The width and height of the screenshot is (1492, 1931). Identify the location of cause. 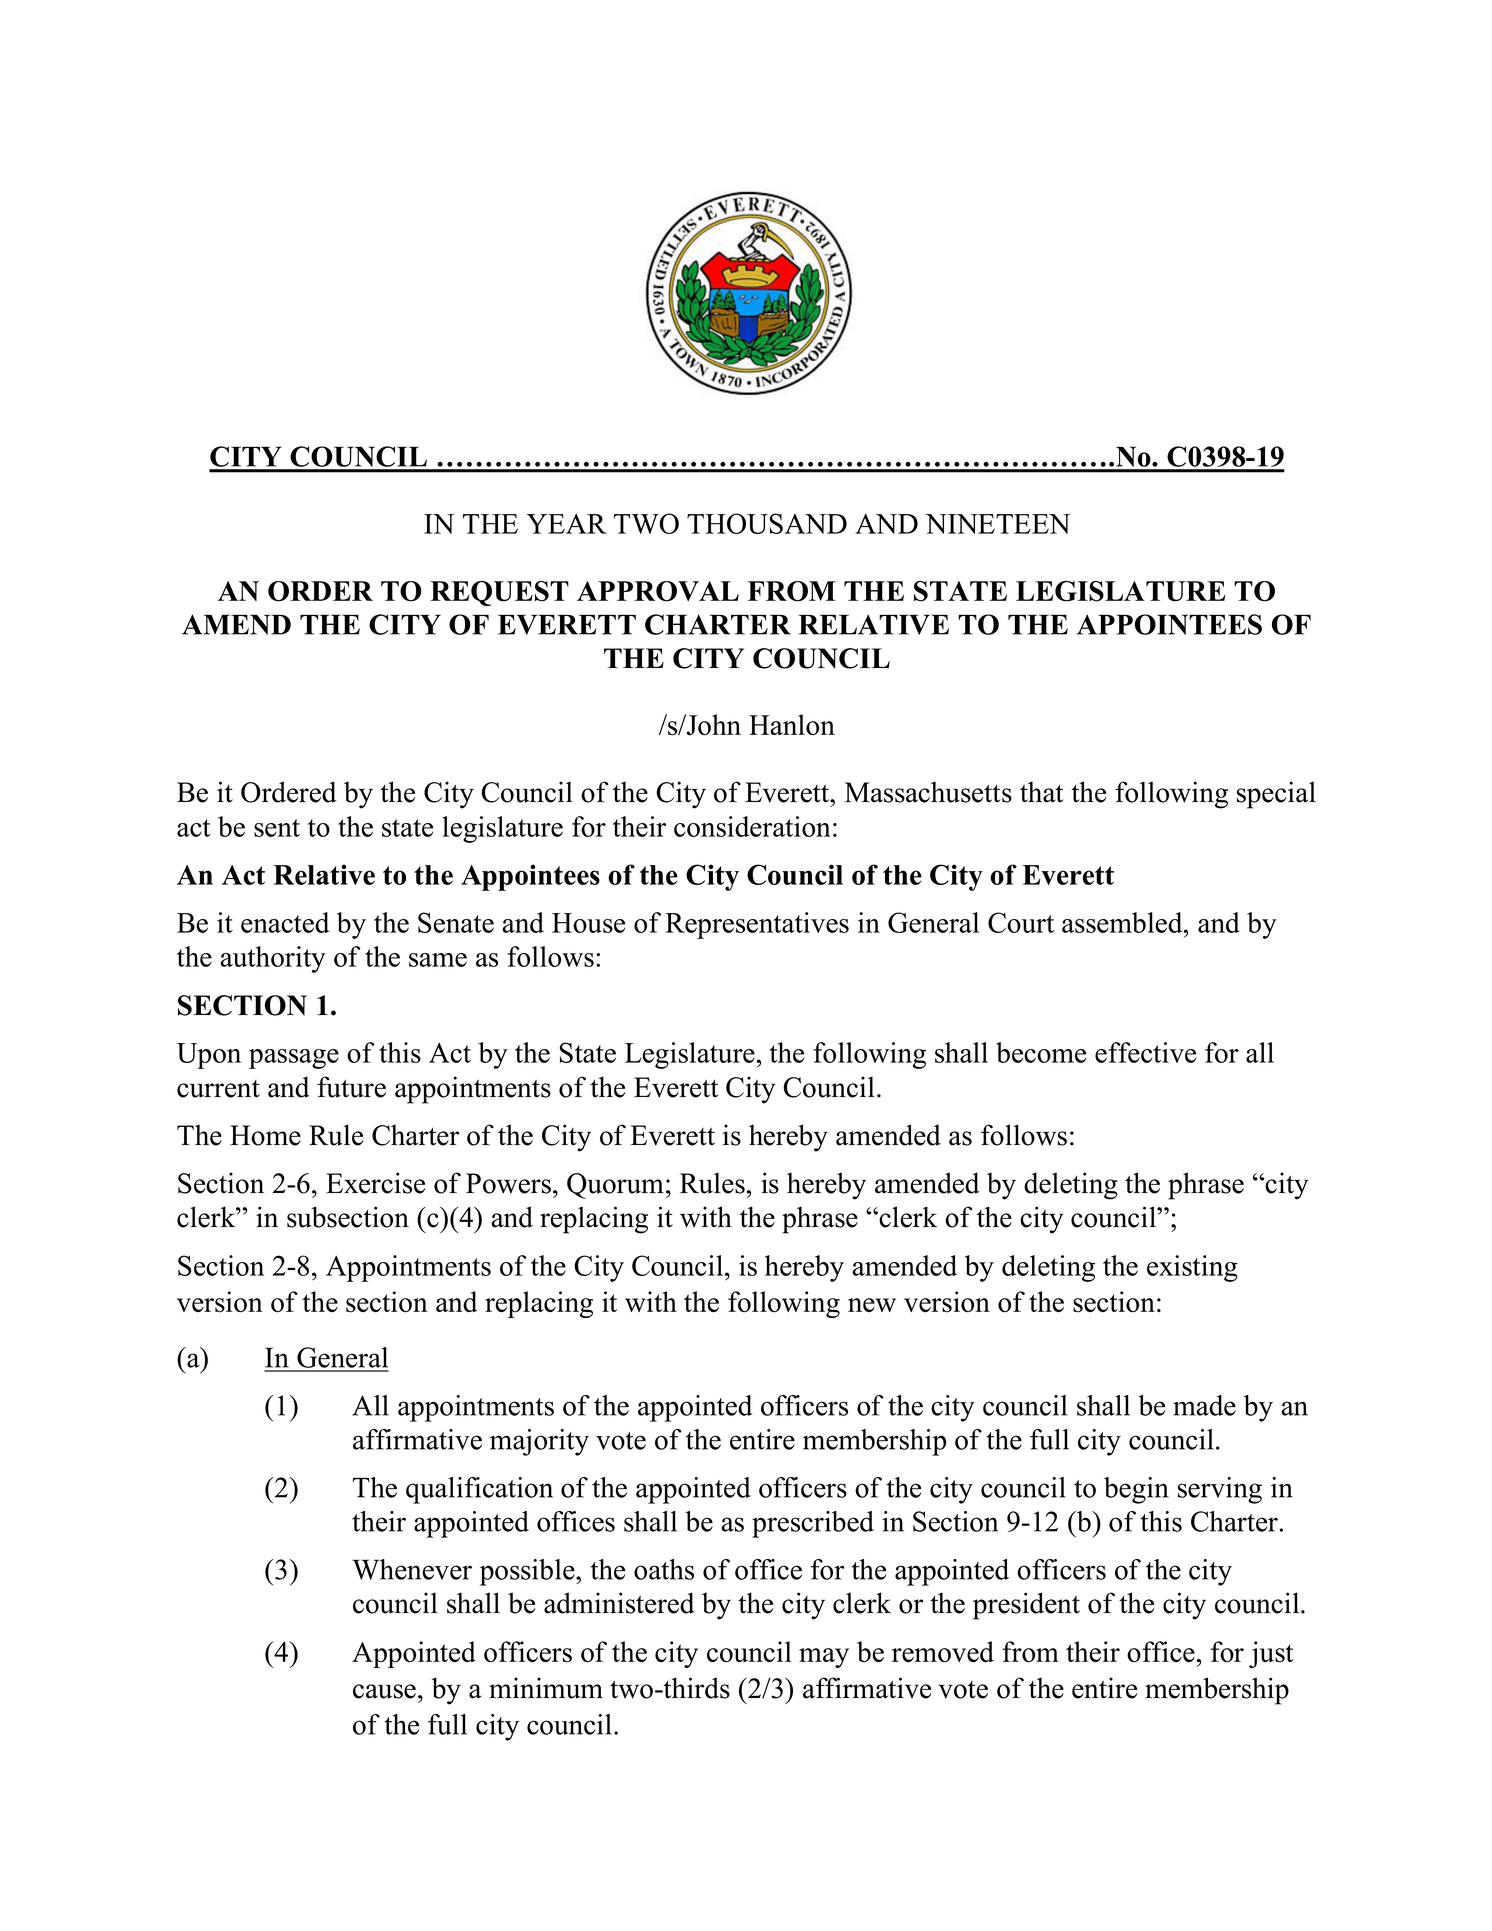
(384, 1691).
